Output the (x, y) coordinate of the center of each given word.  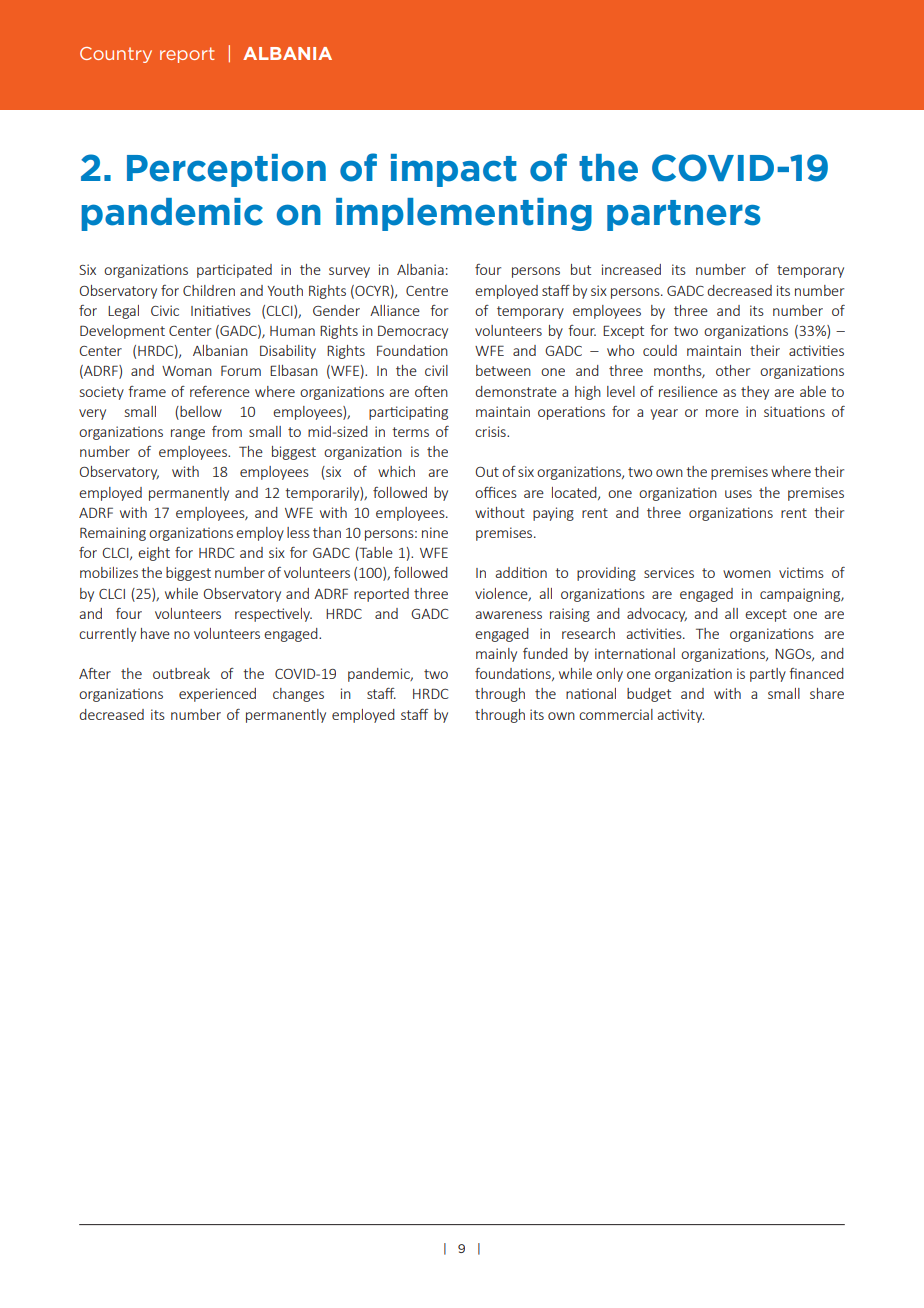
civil (436, 370)
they (755, 393)
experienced (217, 695)
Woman (187, 371)
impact (454, 170)
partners (684, 215)
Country (116, 55)
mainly (496, 655)
